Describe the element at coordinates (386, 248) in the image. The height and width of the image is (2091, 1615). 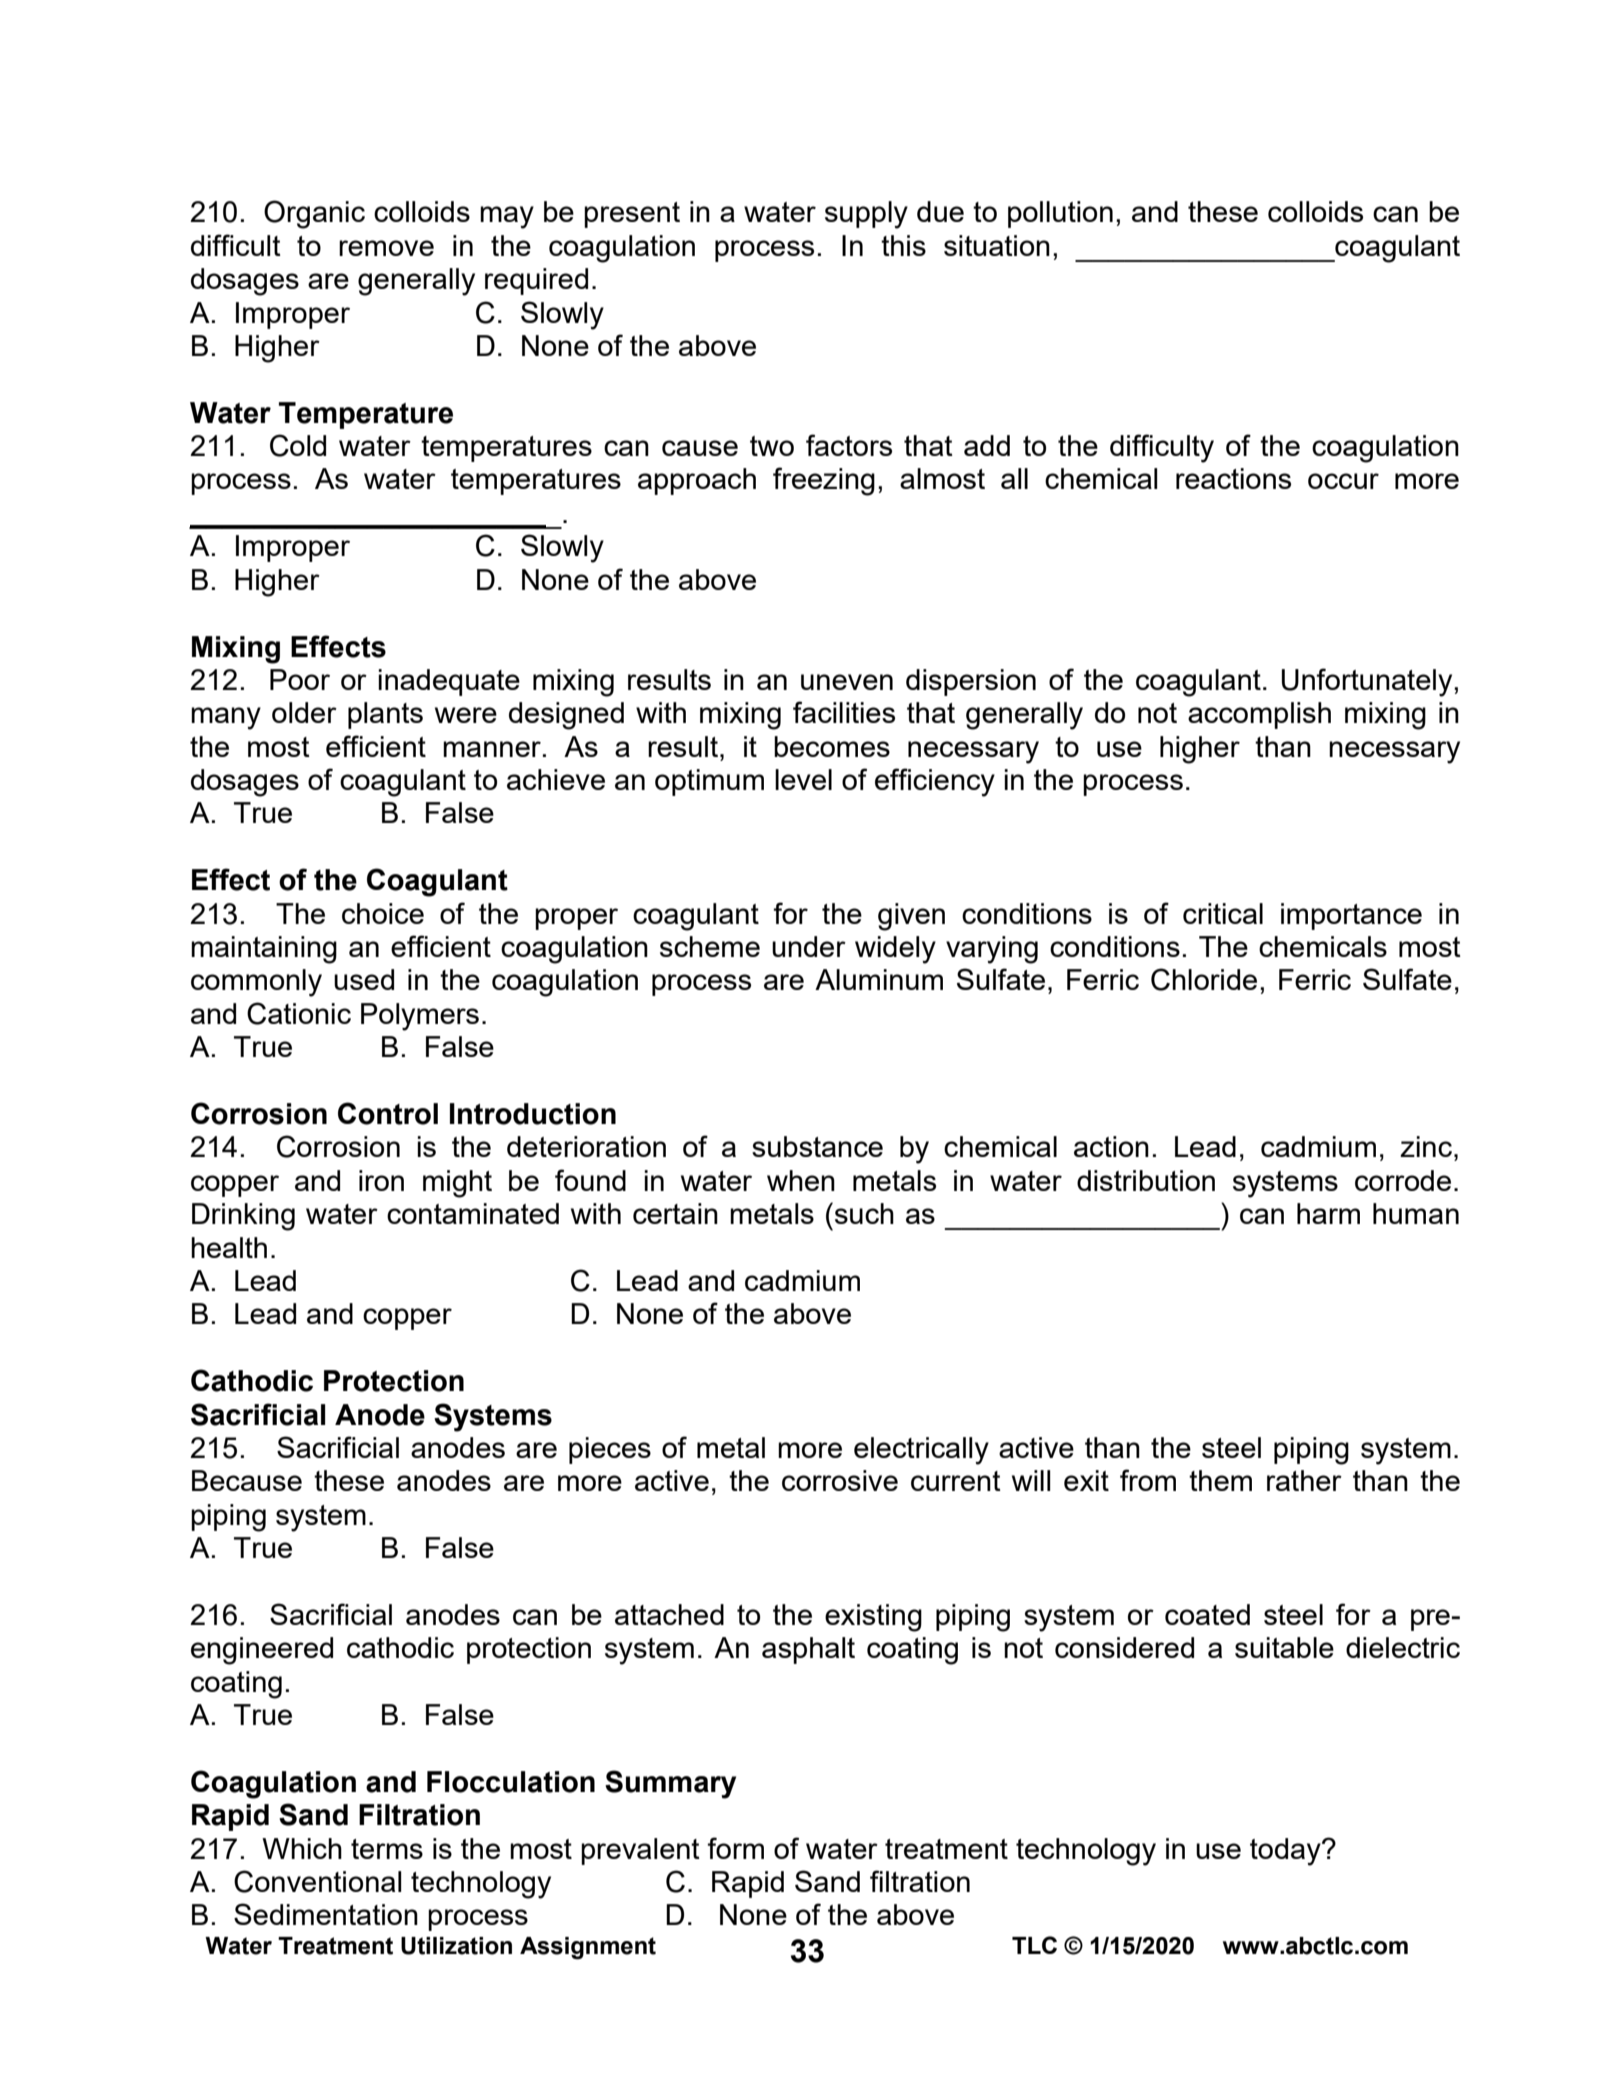
I see `remove` at that location.
